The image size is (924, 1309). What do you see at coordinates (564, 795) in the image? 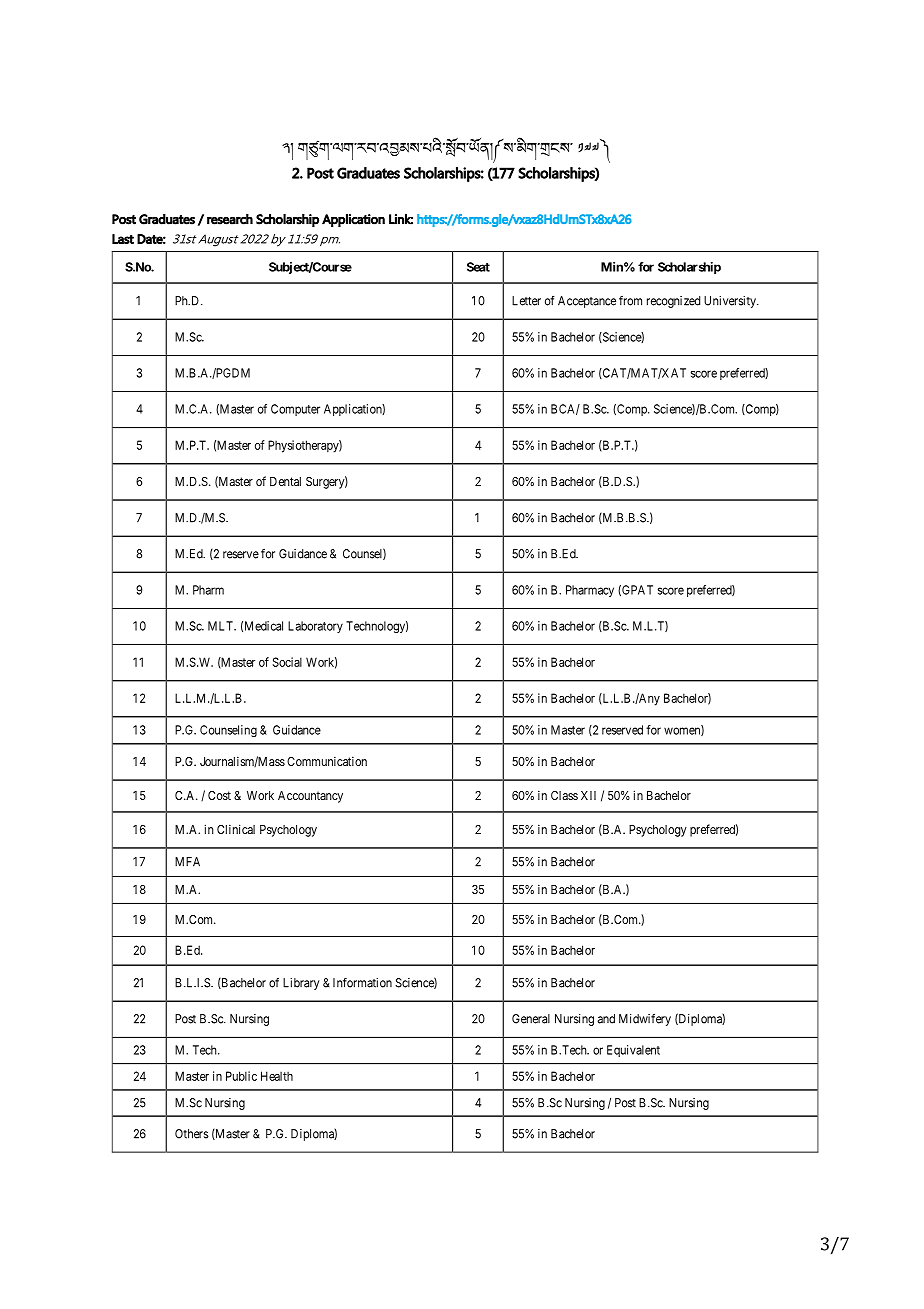
I see `Class` at bounding box center [564, 795].
